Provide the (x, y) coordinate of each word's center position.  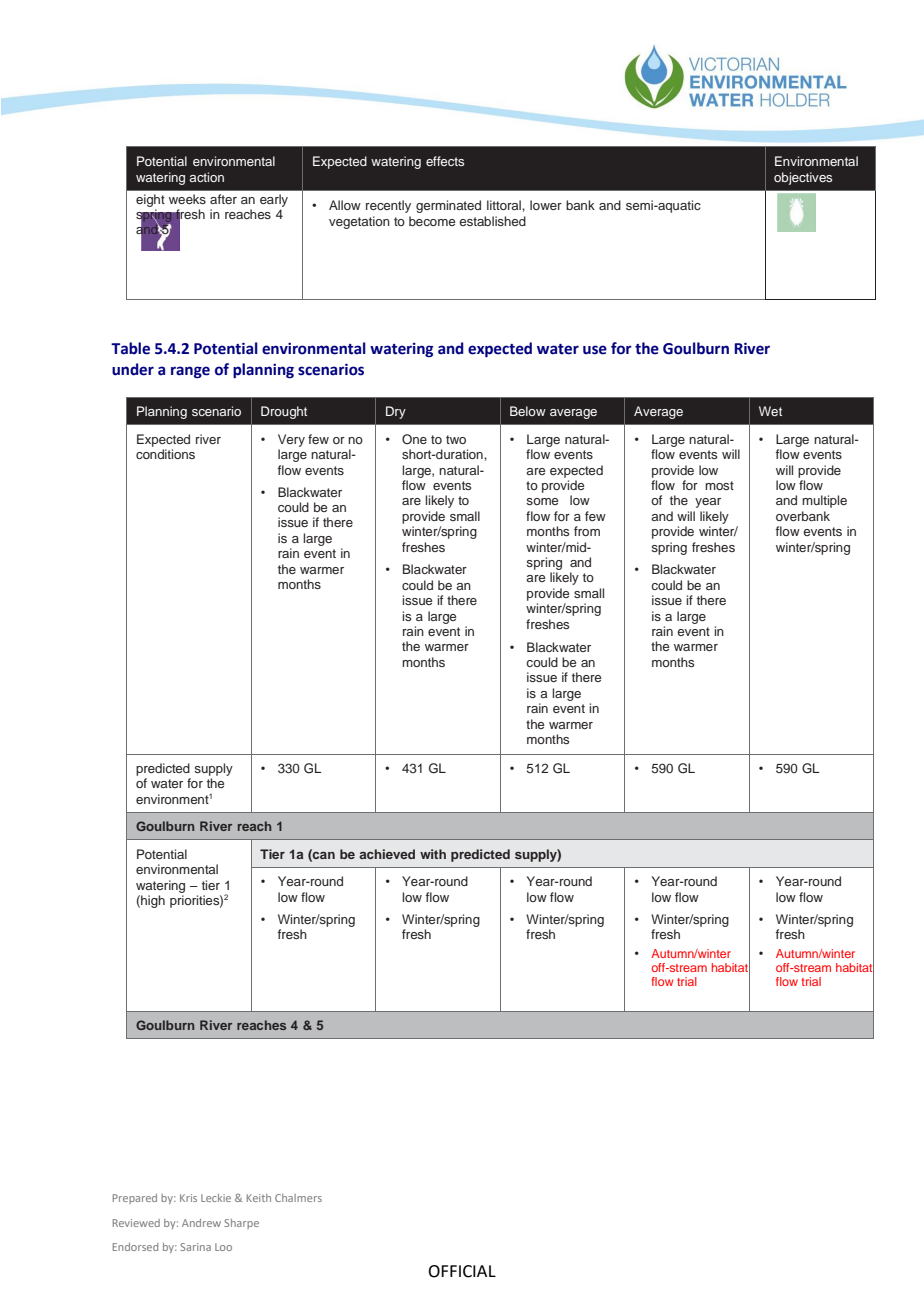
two (456, 439)
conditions (165, 454)
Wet (770, 411)
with (433, 854)
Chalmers (298, 1198)
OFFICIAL (462, 1271)
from (587, 531)
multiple (824, 501)
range (190, 372)
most (719, 485)
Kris (188, 1198)
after (223, 199)
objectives (803, 178)
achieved (387, 854)
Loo (223, 1247)
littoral (505, 205)
